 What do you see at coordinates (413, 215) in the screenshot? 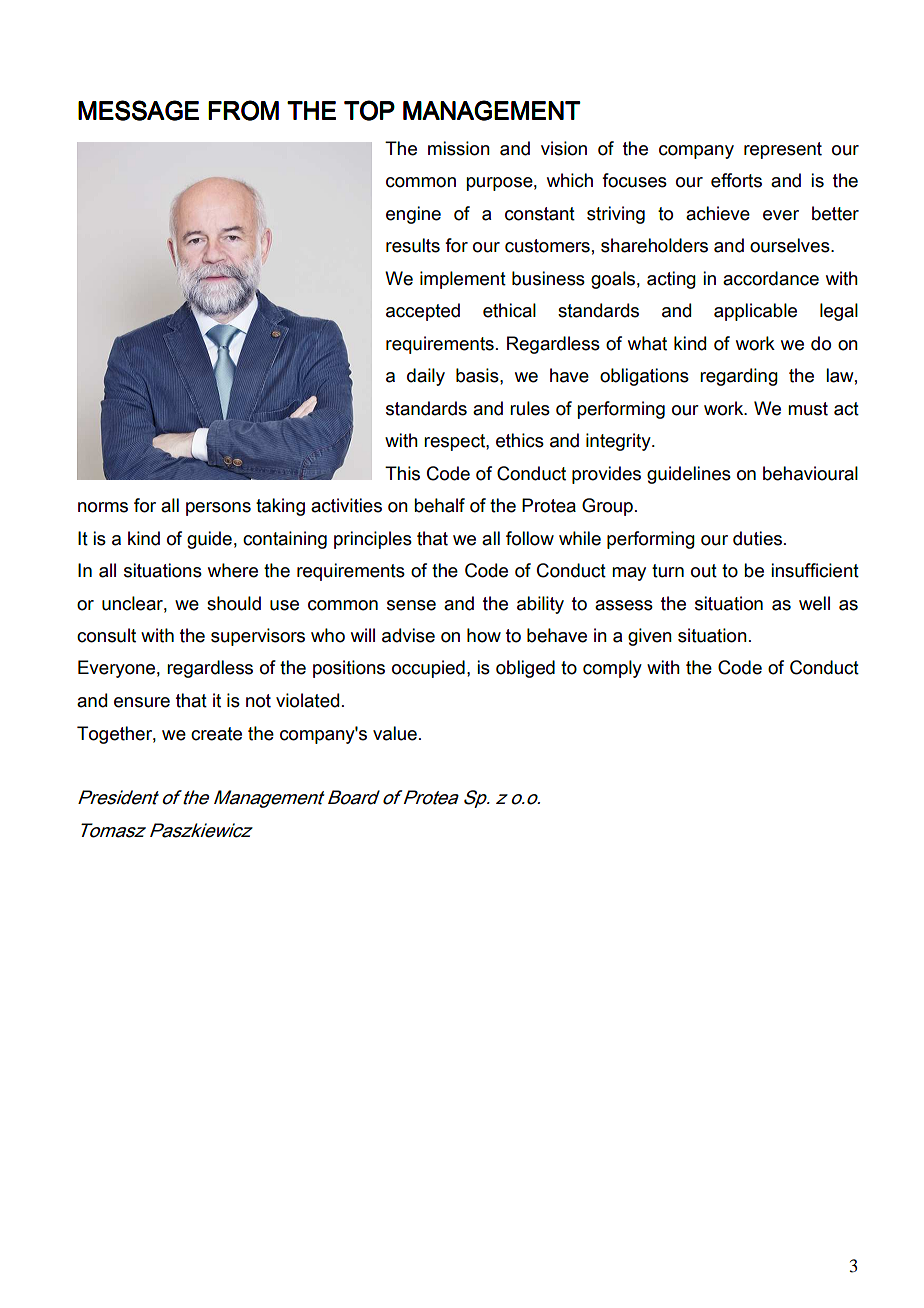
I see `engine` at bounding box center [413, 215].
